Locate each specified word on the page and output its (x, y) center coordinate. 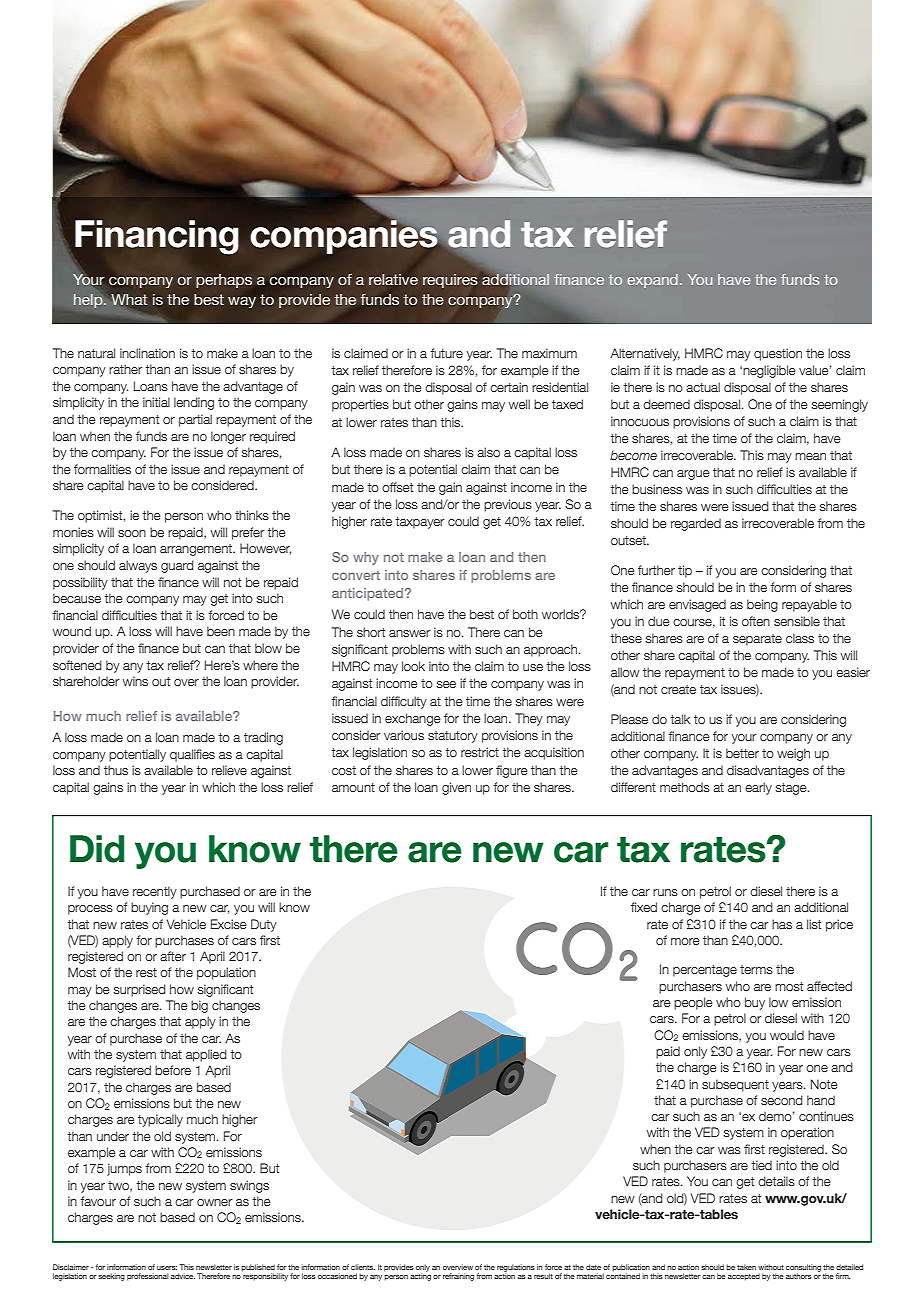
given (456, 788)
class (800, 638)
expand (652, 281)
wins (135, 681)
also (488, 452)
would (787, 1035)
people (693, 1003)
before (173, 1070)
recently (155, 892)
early (758, 788)
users (167, 1268)
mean (810, 456)
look (413, 666)
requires (450, 281)
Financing (157, 237)
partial (195, 420)
